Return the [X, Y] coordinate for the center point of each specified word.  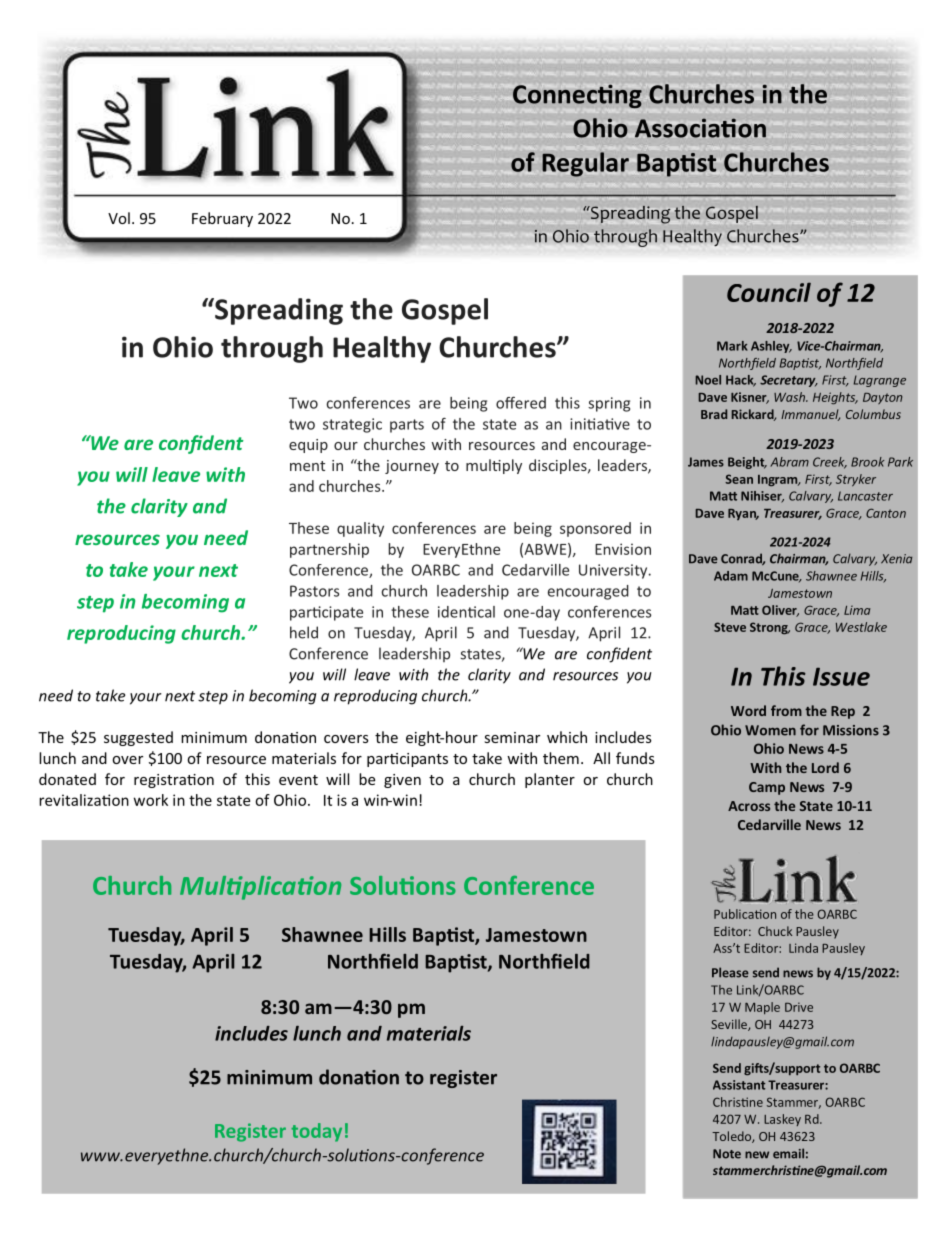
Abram [789, 462]
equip [308, 446]
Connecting [577, 96]
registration [174, 781]
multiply [494, 466]
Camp [767, 788]
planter [550, 780]
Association [700, 128]
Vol [119, 218]
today [316, 1132]
